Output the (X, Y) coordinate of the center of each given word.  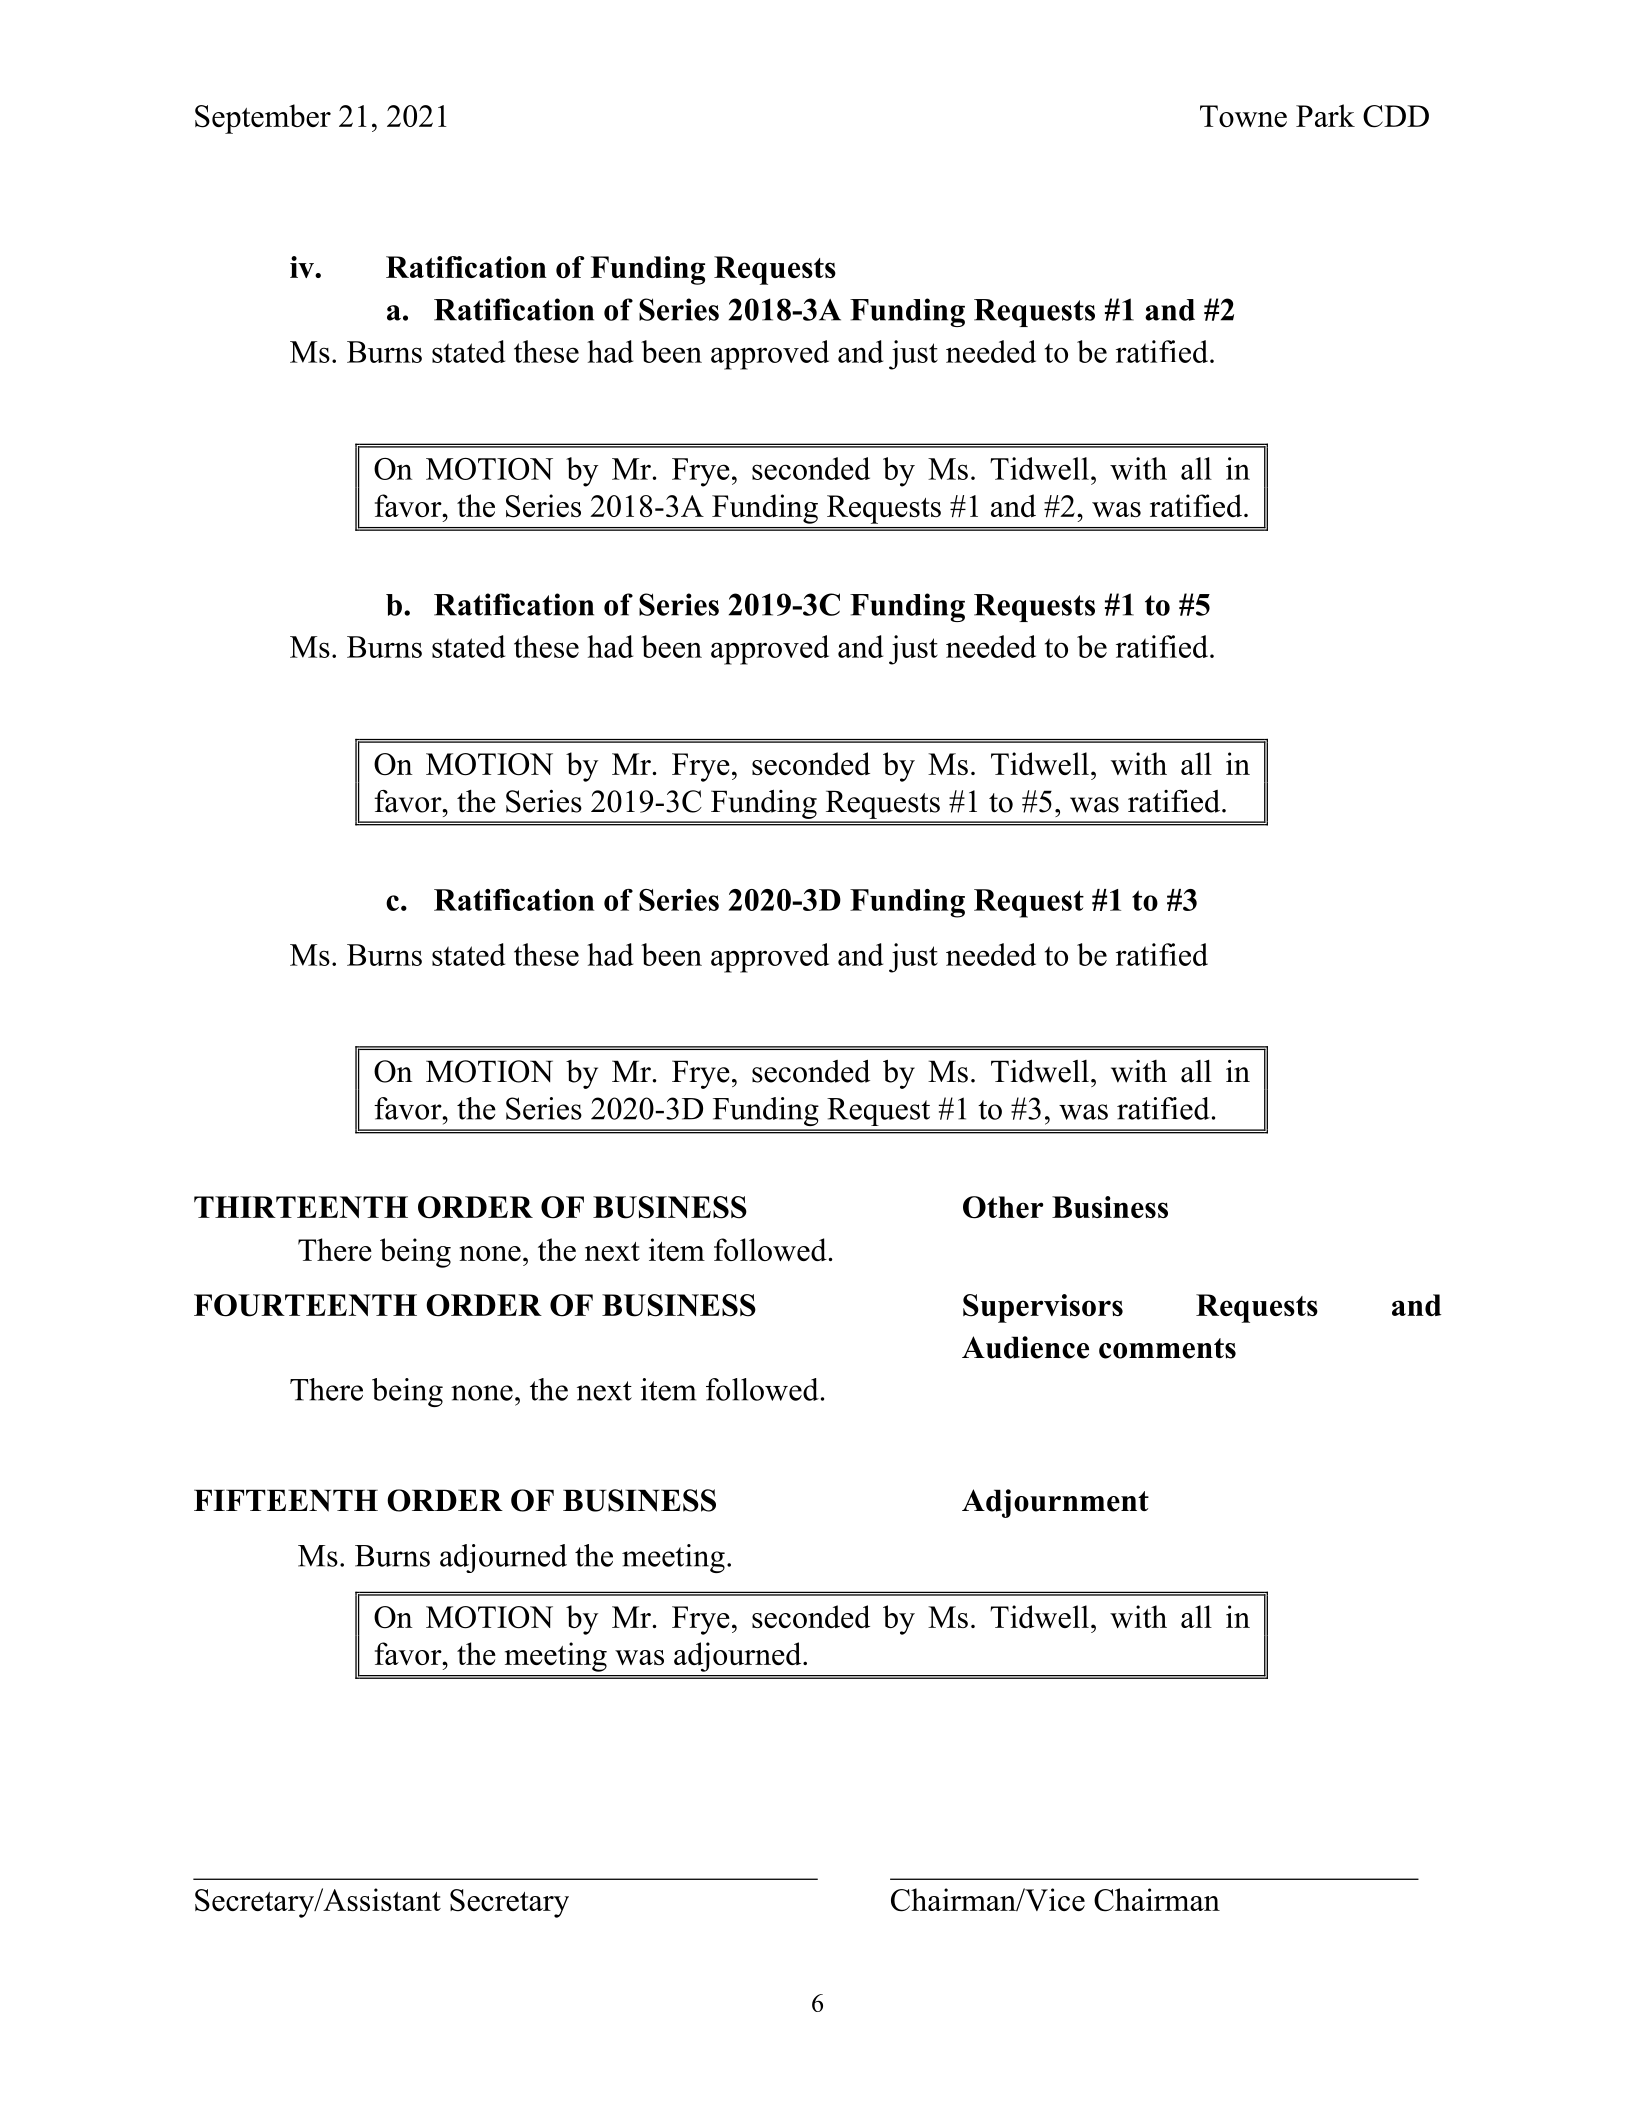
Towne (1243, 116)
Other (1003, 1207)
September (263, 119)
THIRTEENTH (301, 1207)
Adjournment (1055, 1503)
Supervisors (1043, 1308)
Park (1325, 115)
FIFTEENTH (286, 1500)
